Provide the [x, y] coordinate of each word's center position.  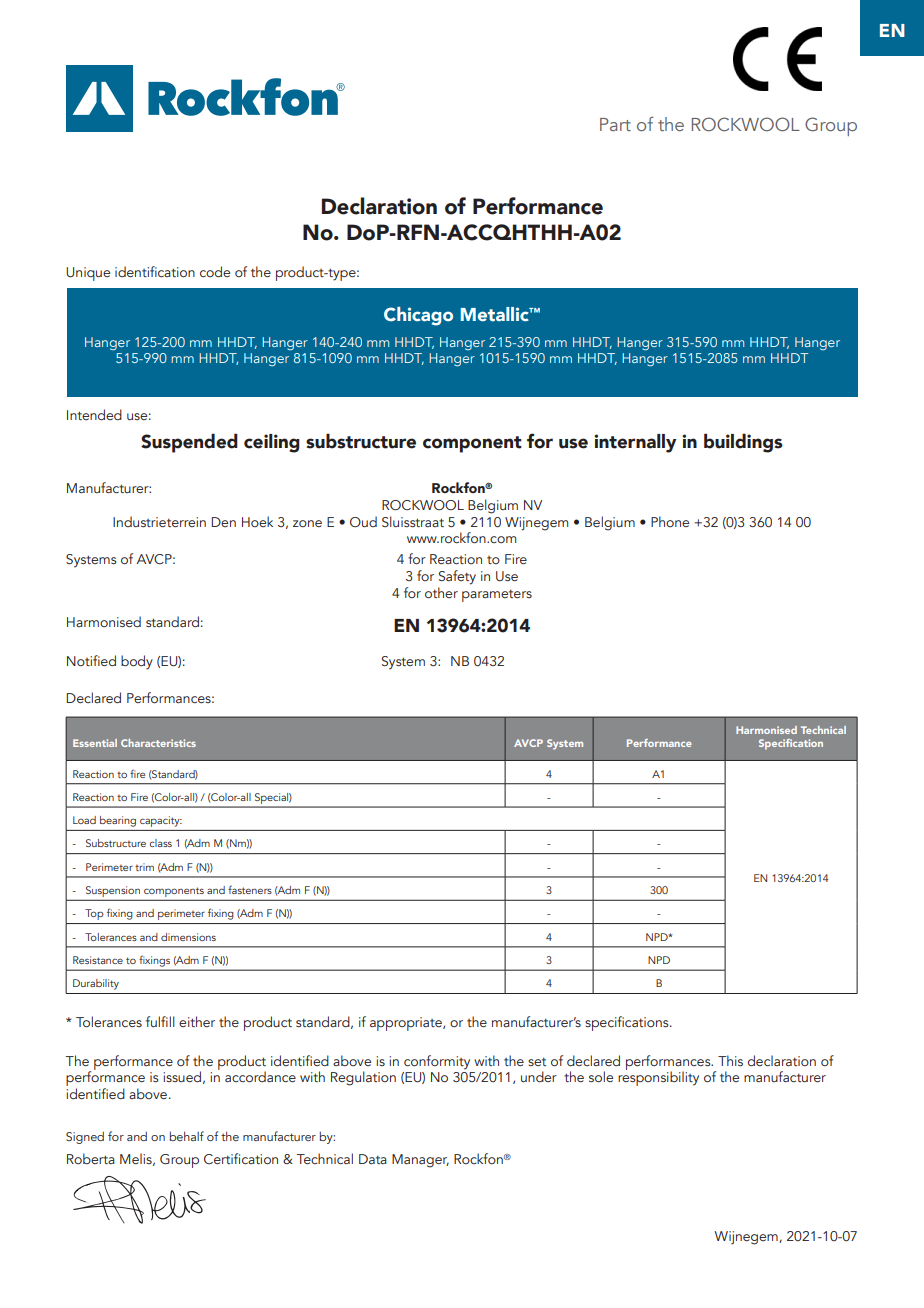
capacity [161, 821]
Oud [363, 521]
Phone [670, 521]
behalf [186, 1136]
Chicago [418, 316]
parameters [497, 595]
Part [615, 124]
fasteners [250, 889]
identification [155, 272]
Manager [420, 1161]
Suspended [189, 443]
